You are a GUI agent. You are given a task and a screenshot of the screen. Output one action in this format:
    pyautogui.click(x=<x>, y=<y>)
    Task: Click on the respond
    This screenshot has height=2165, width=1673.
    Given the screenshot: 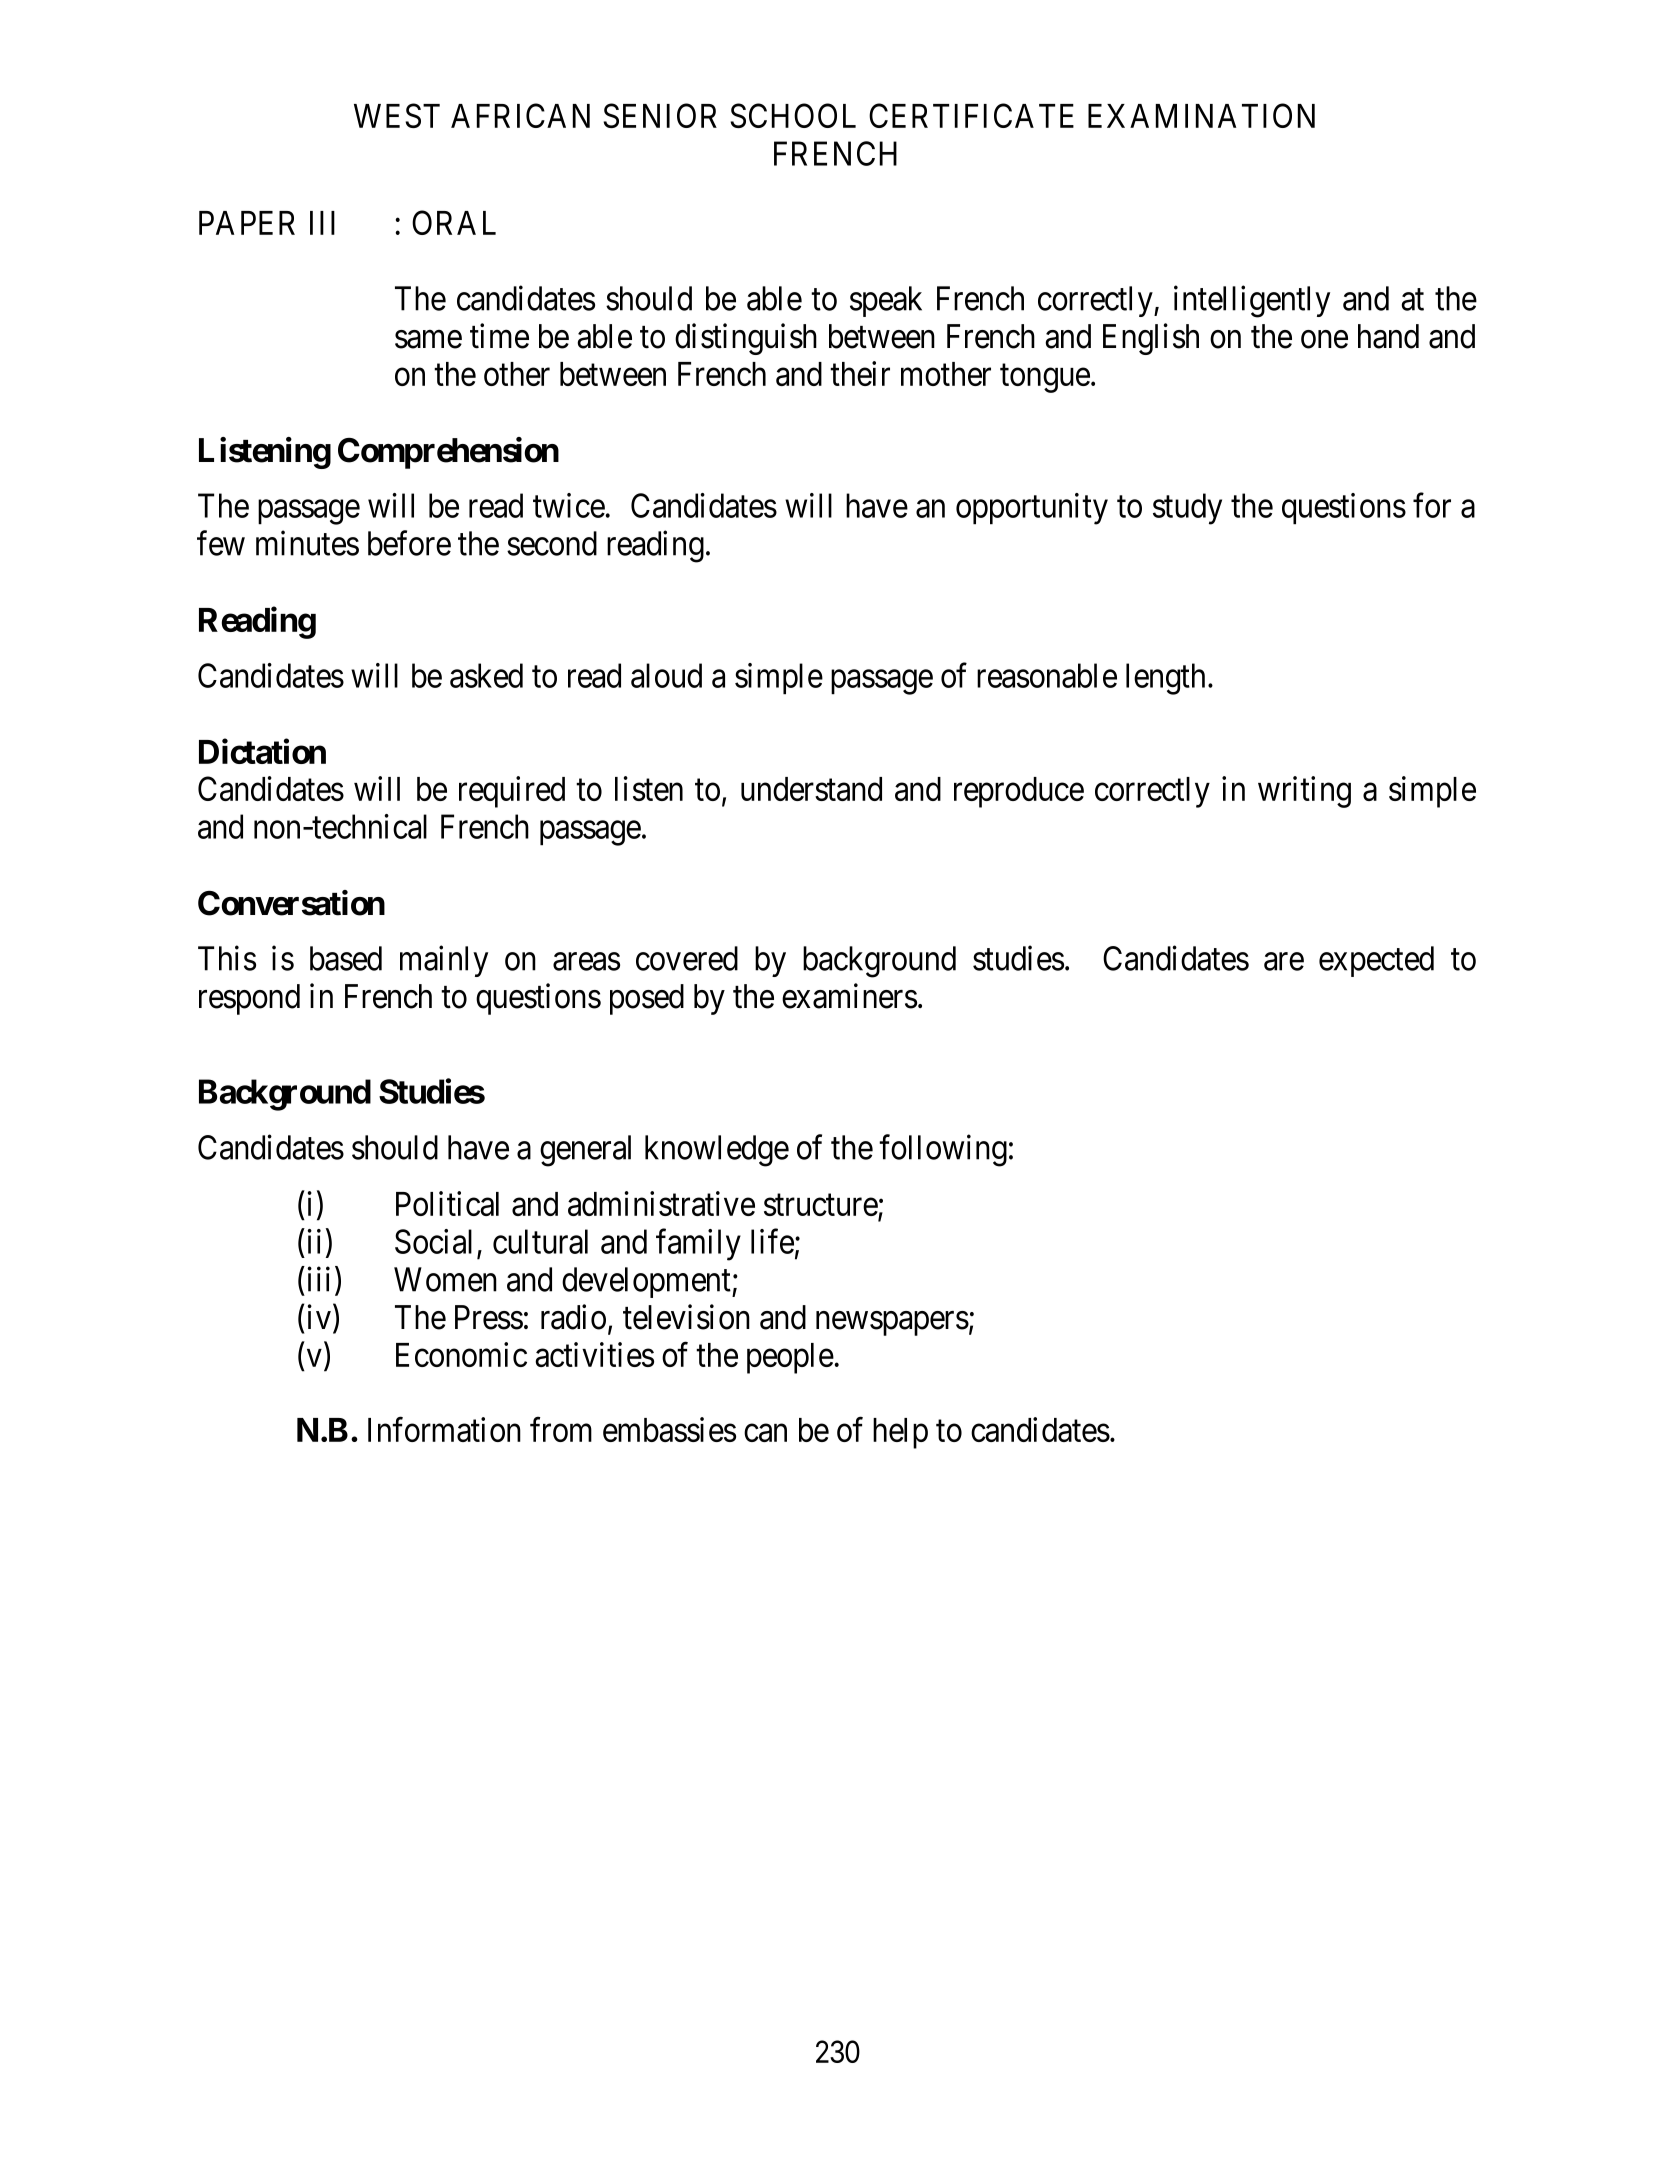 What is the action you would take?
    pyautogui.click(x=249, y=999)
